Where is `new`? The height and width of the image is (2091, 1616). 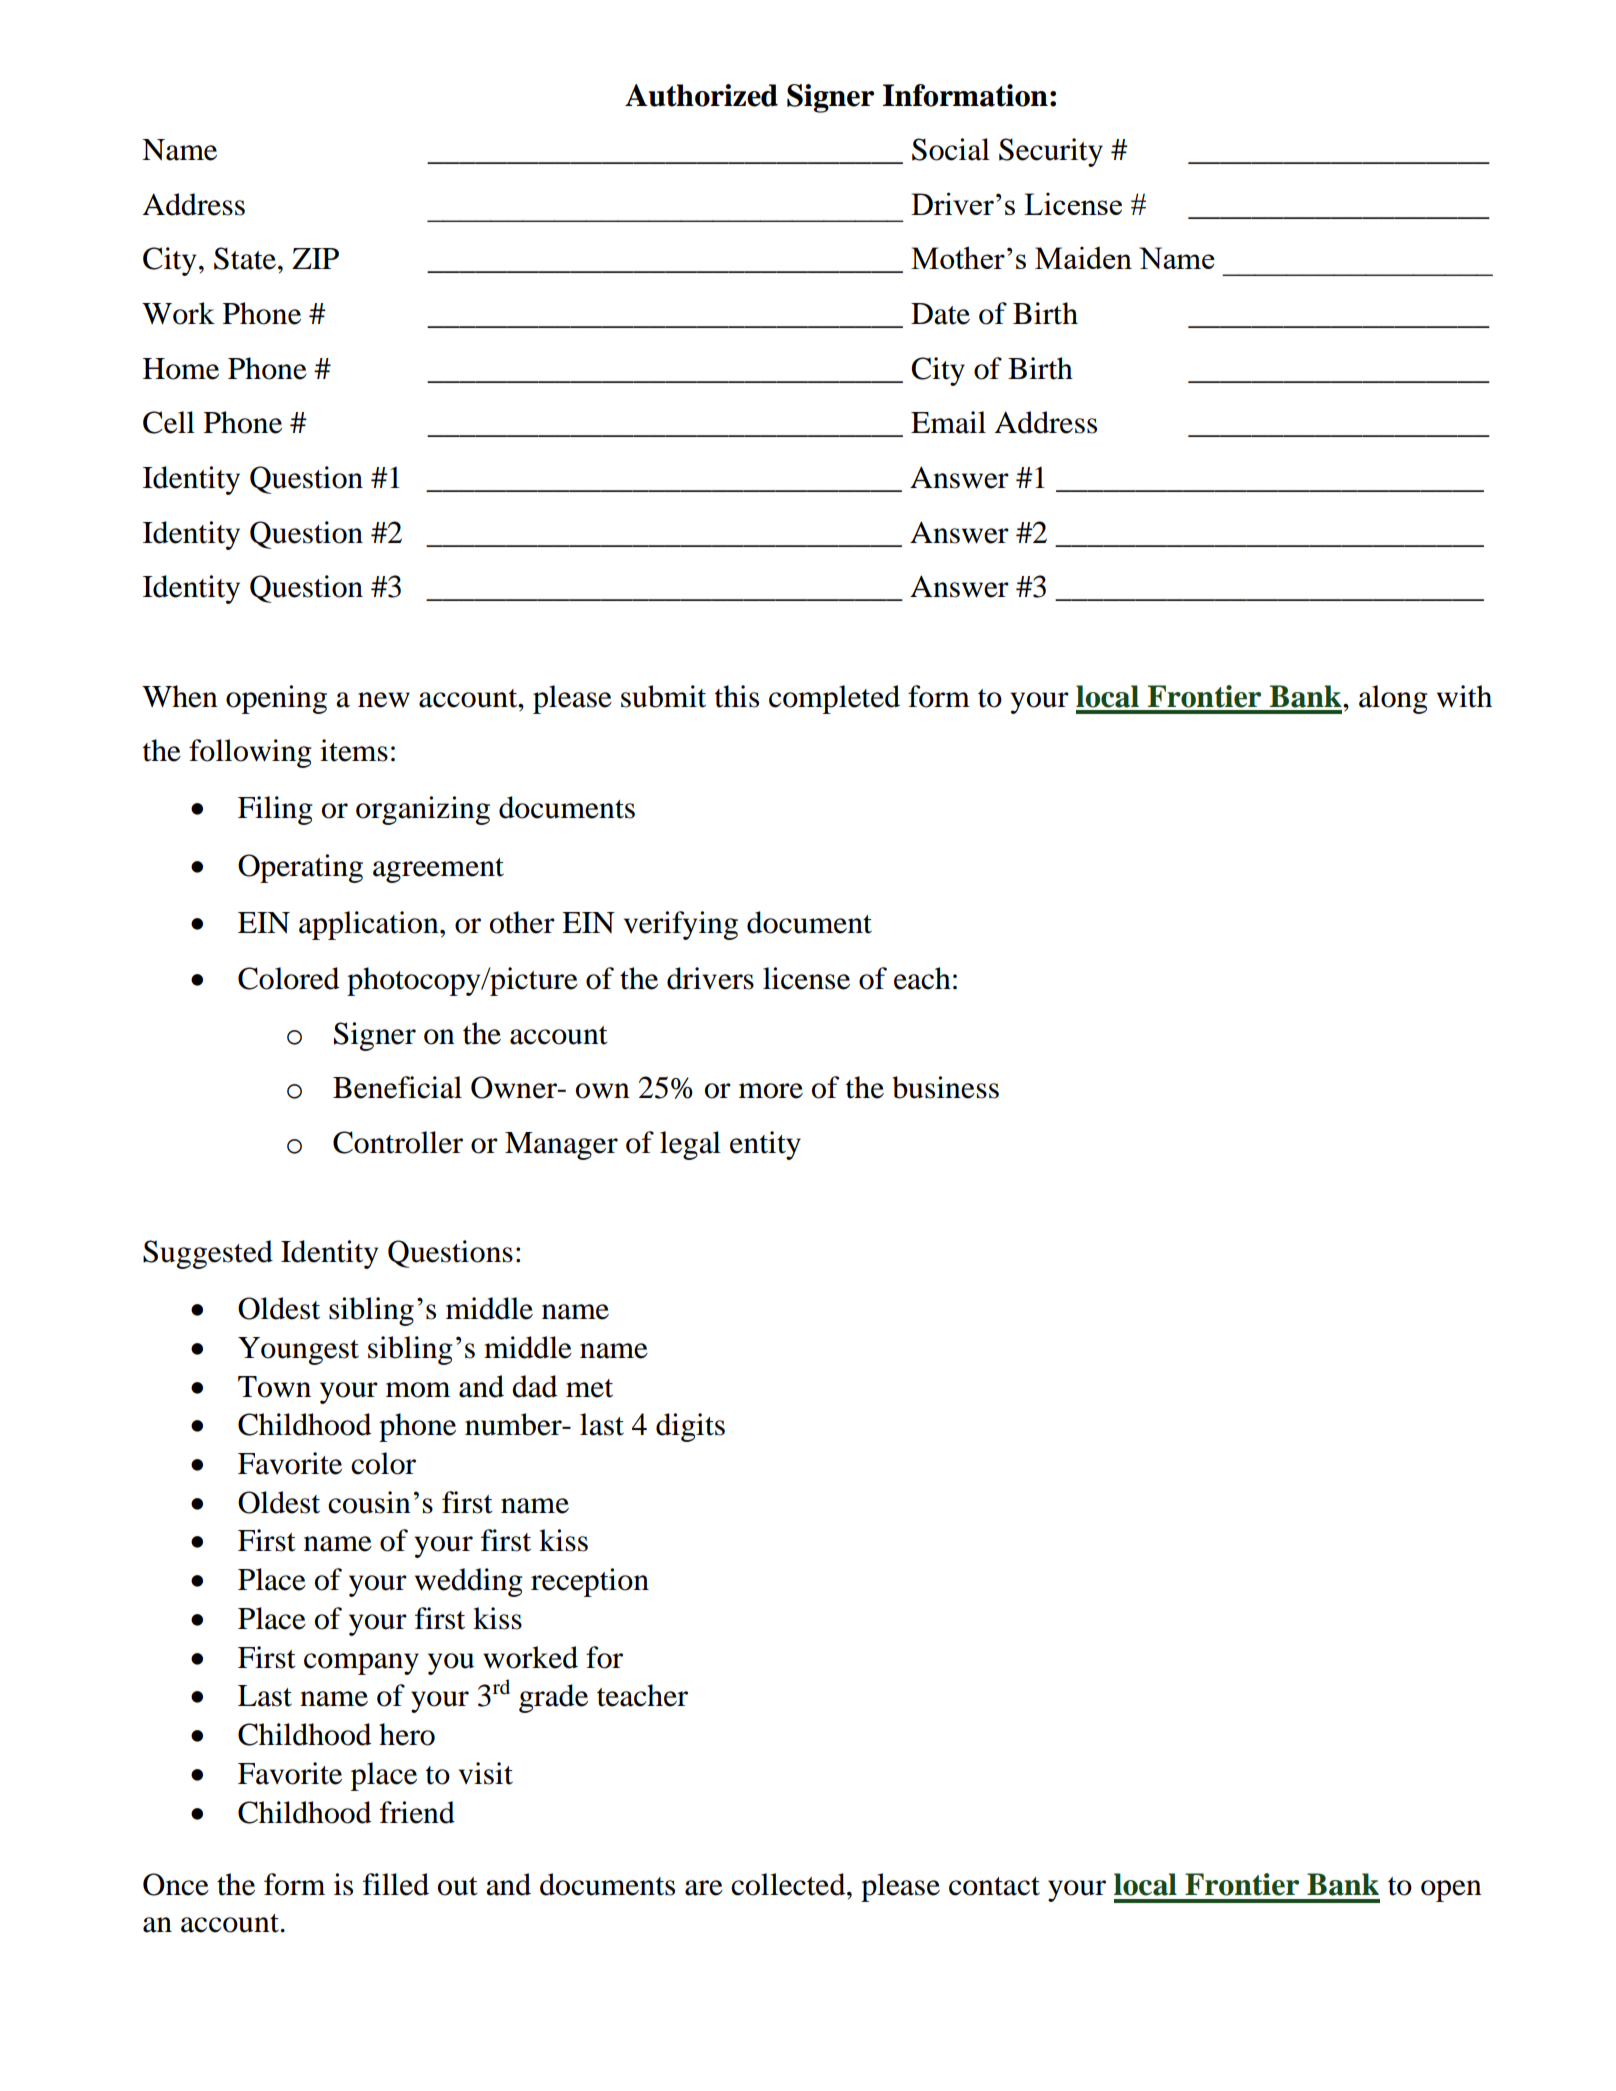
new is located at coordinates (384, 700).
